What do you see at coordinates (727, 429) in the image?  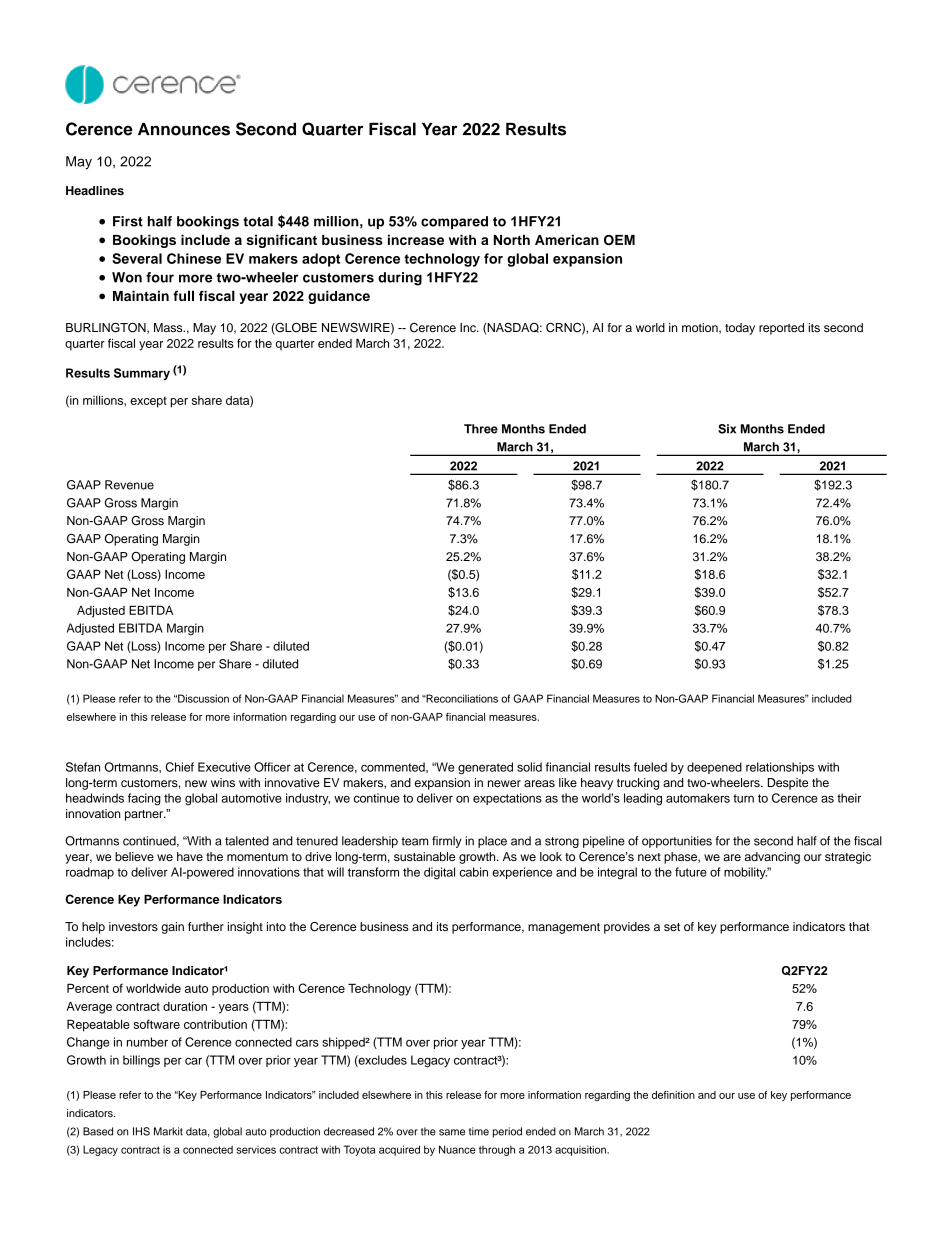 I see `Six` at bounding box center [727, 429].
